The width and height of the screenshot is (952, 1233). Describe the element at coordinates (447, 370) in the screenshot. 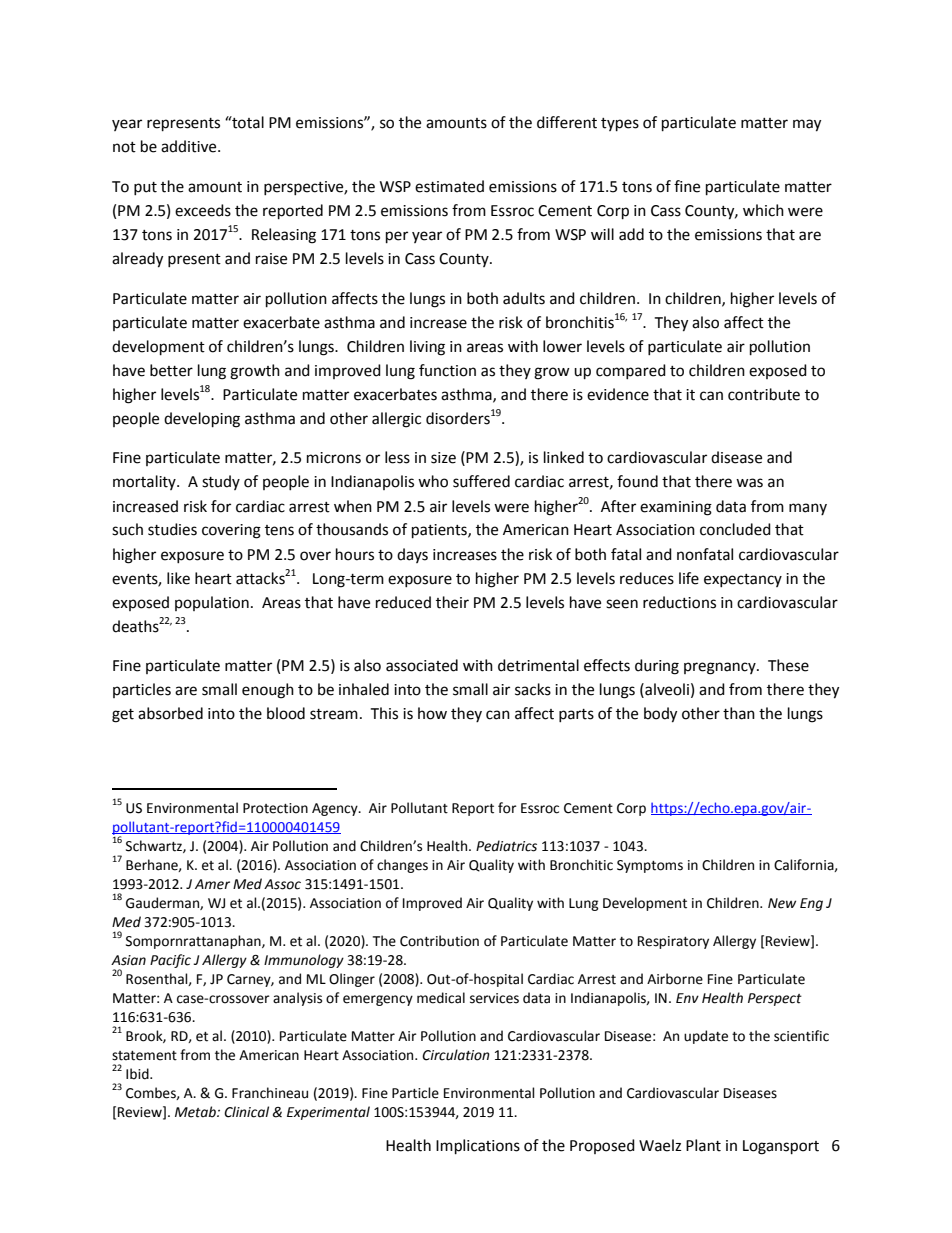

I see `function` at that location.
